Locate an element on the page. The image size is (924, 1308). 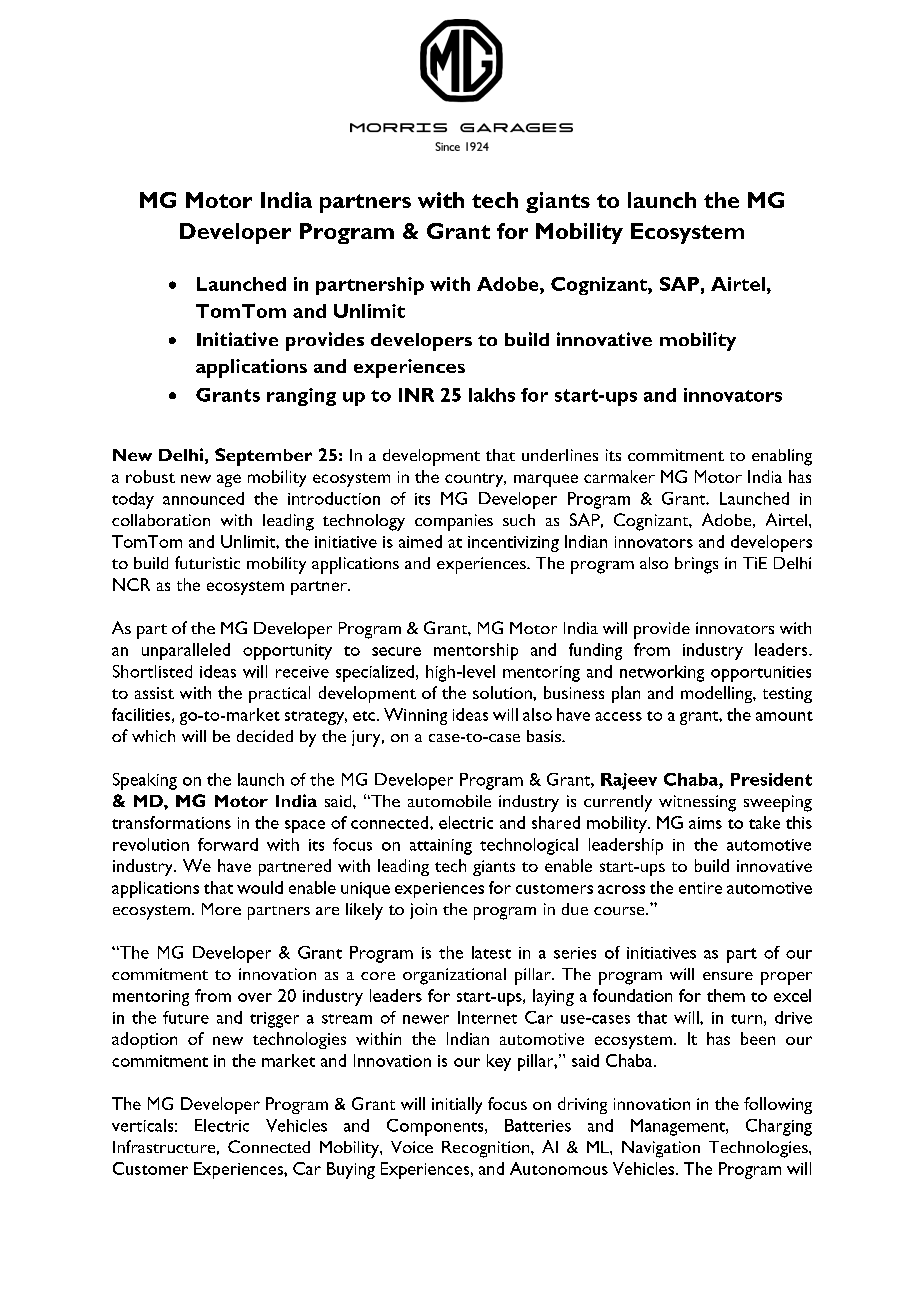
Recognition is located at coordinates (487, 1149).
